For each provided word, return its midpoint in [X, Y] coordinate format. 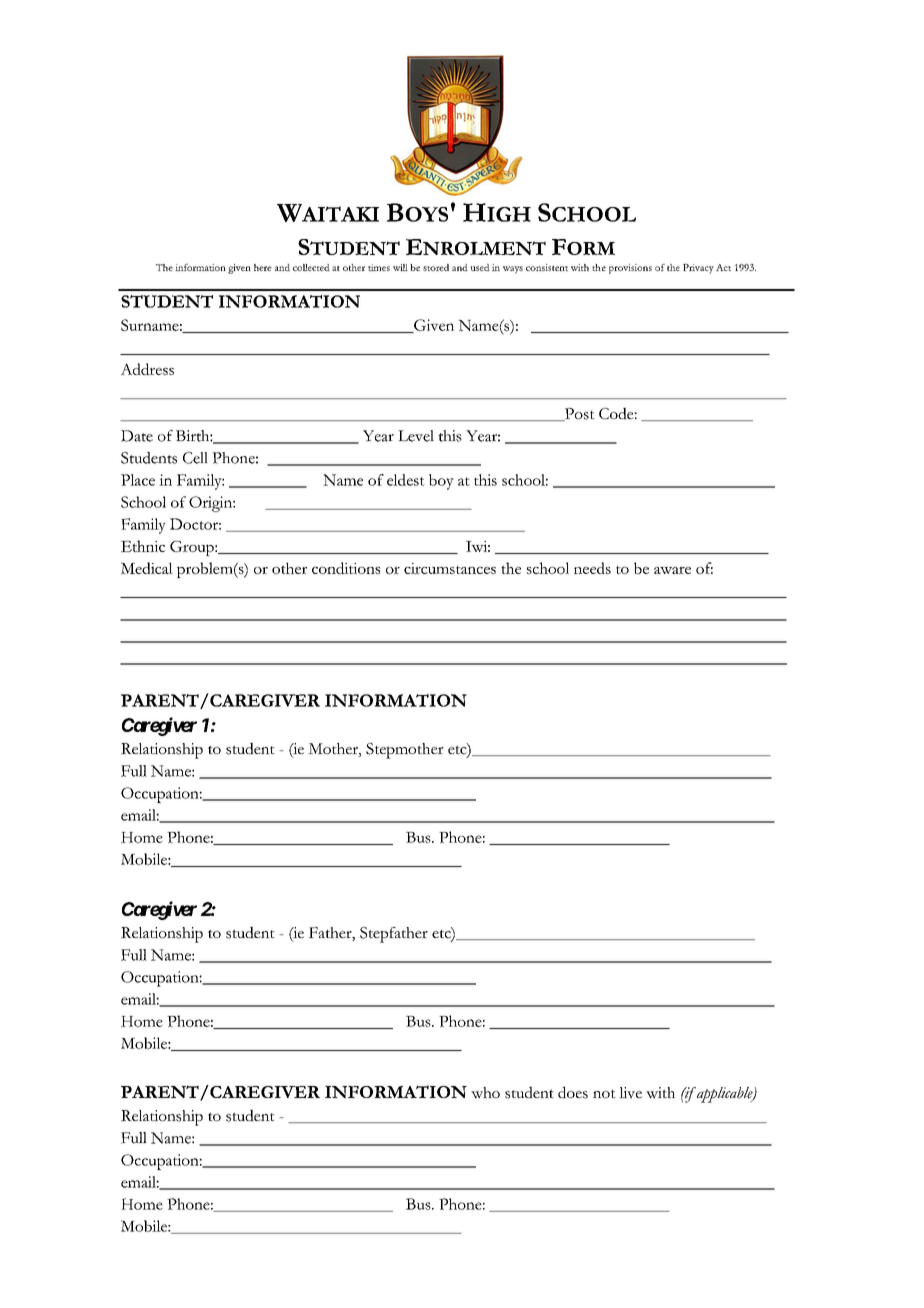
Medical [147, 568]
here [263, 267]
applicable [725, 1095]
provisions [630, 269]
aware [672, 570]
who [485, 1093]
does [573, 1092]
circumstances [450, 568]
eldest [406, 480]
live [630, 1093]
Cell [195, 458]
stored [436, 267]
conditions [346, 568]
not [604, 1094]
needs [592, 568]
